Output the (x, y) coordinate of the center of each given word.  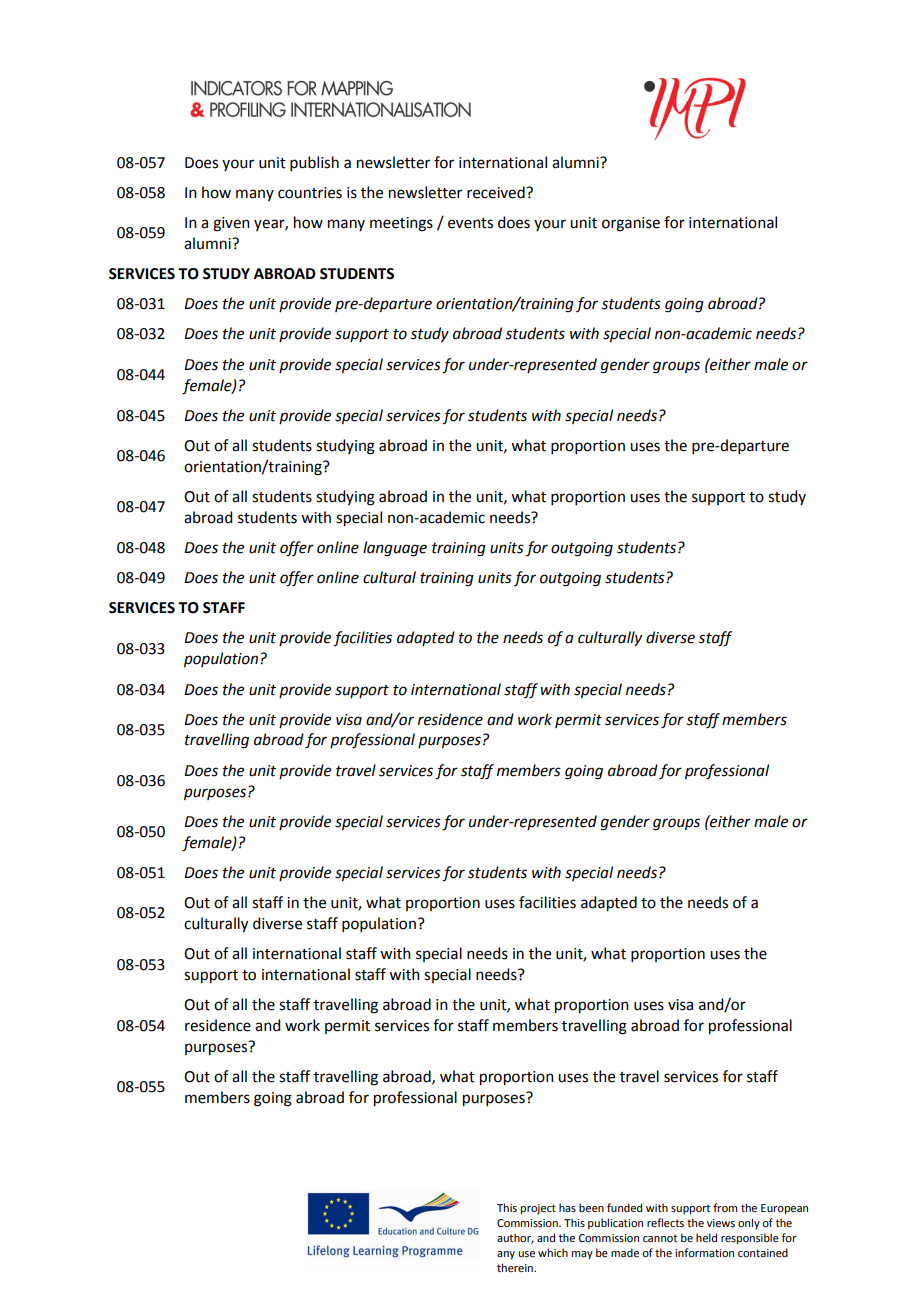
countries (310, 193)
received (497, 192)
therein (516, 1267)
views (721, 1223)
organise (631, 224)
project (538, 1209)
